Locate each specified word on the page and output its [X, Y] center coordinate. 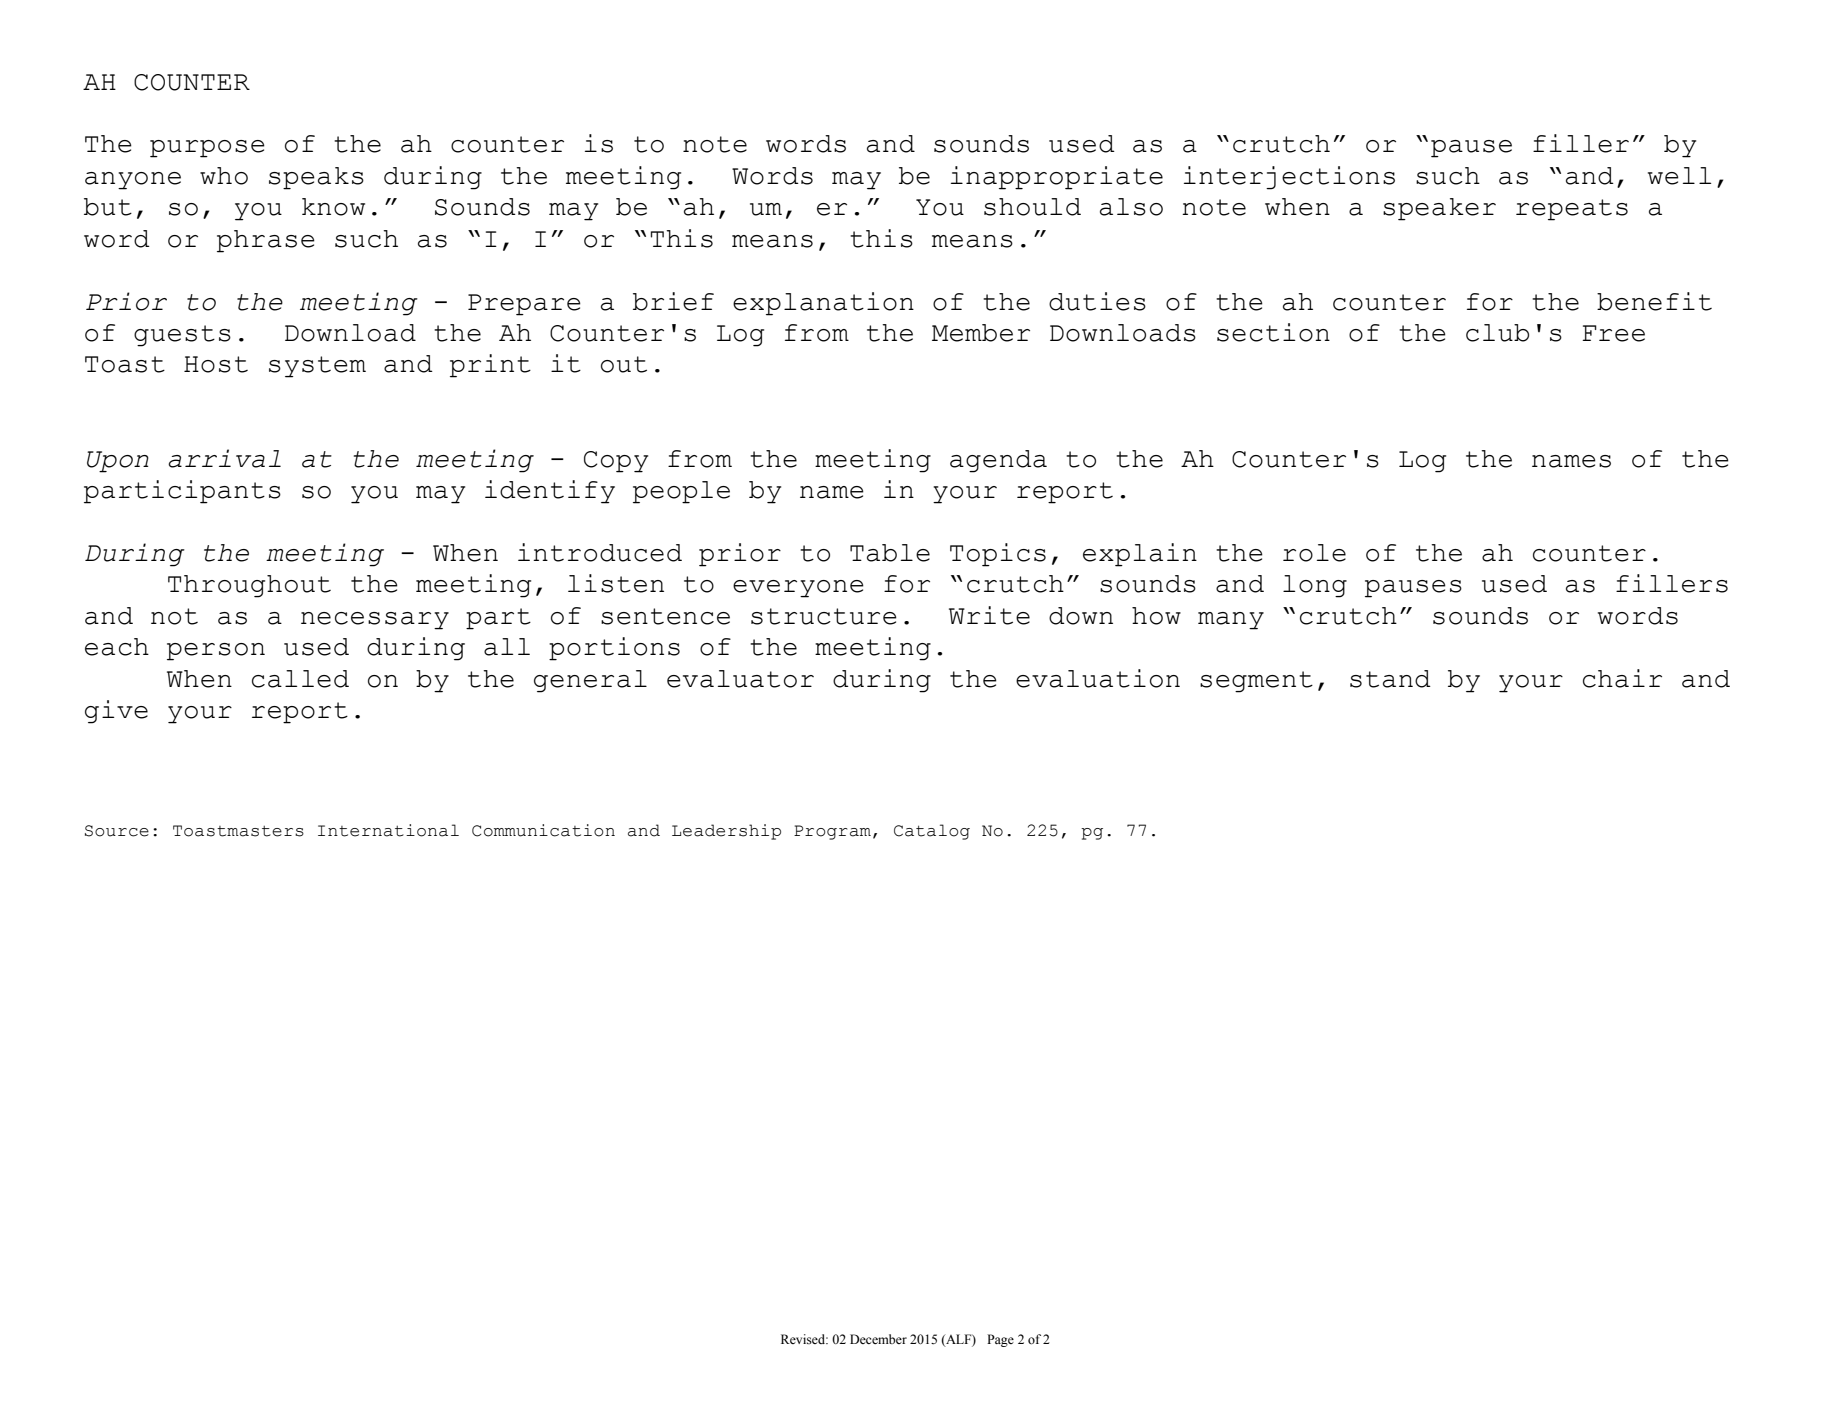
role [1314, 553]
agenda [998, 461]
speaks [316, 178]
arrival [224, 458]
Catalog [932, 832]
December [878, 1339]
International [388, 830]
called [300, 679]
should [1032, 207]
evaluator [740, 679]
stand [1390, 679]
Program [832, 832]
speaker [1439, 209]
